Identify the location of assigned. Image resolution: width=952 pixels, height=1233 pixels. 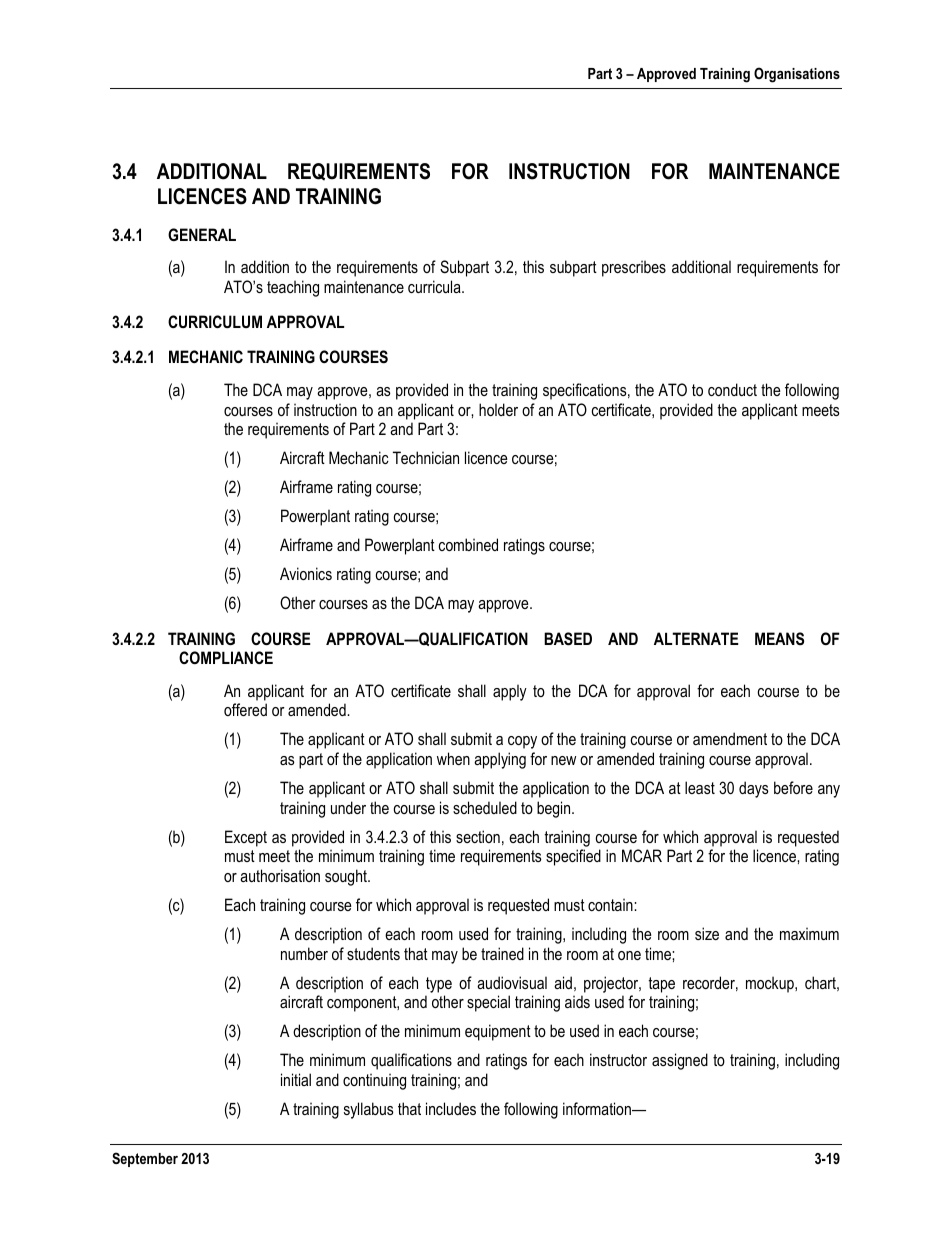
(680, 1061).
